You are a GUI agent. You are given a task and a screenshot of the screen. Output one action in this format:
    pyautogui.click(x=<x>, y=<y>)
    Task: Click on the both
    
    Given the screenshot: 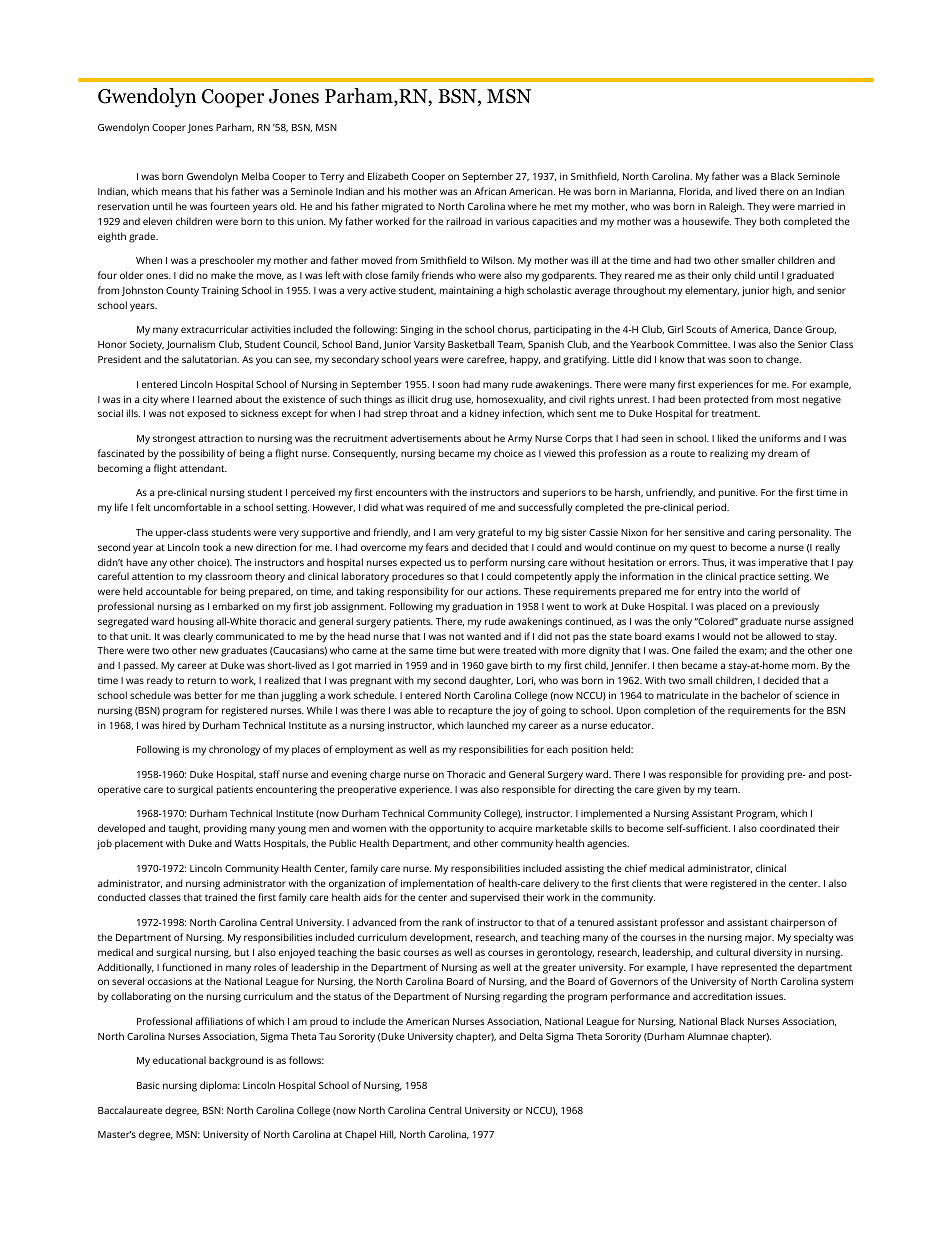 What is the action you would take?
    pyautogui.click(x=770, y=221)
